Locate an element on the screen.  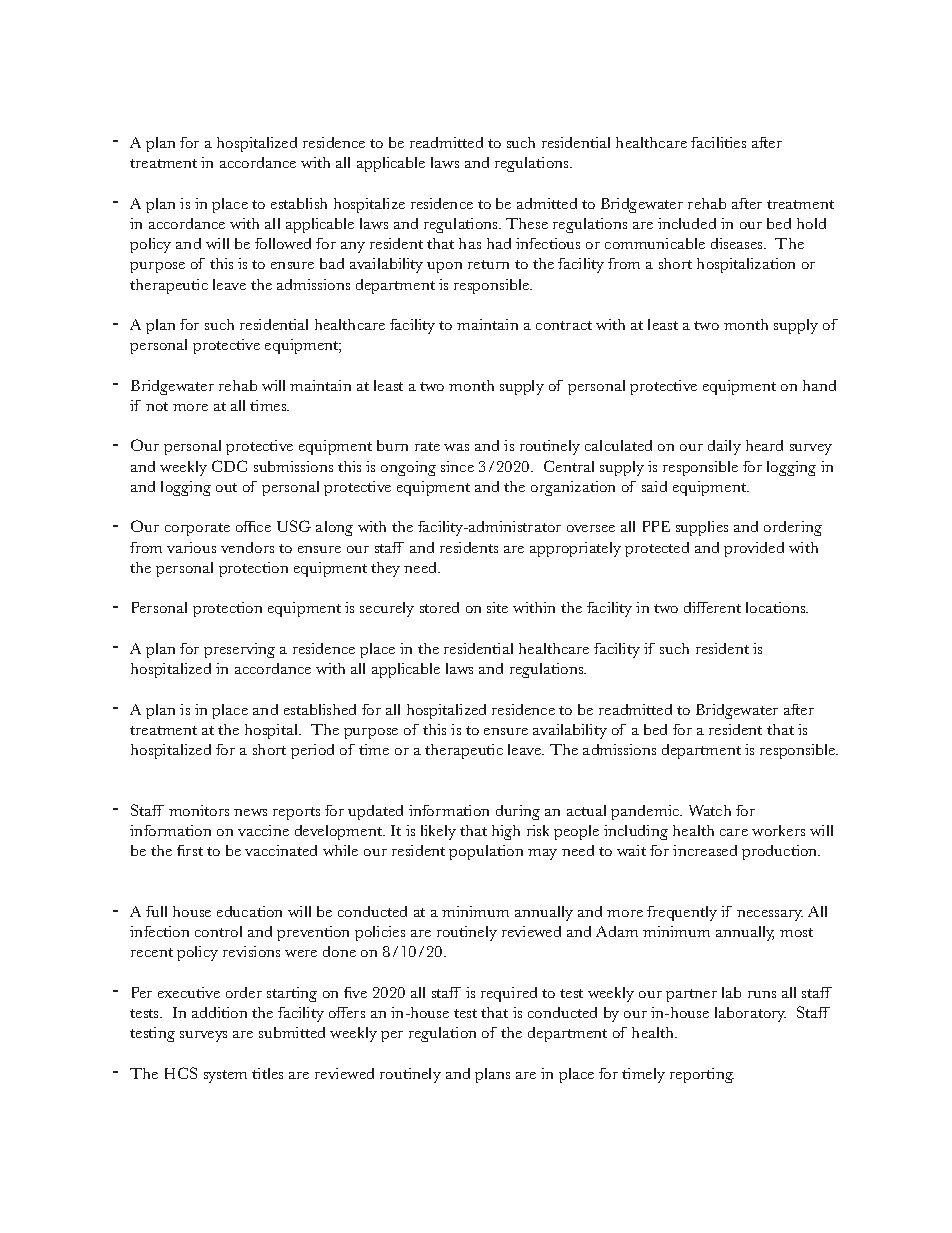
followed is located at coordinates (283, 243).
